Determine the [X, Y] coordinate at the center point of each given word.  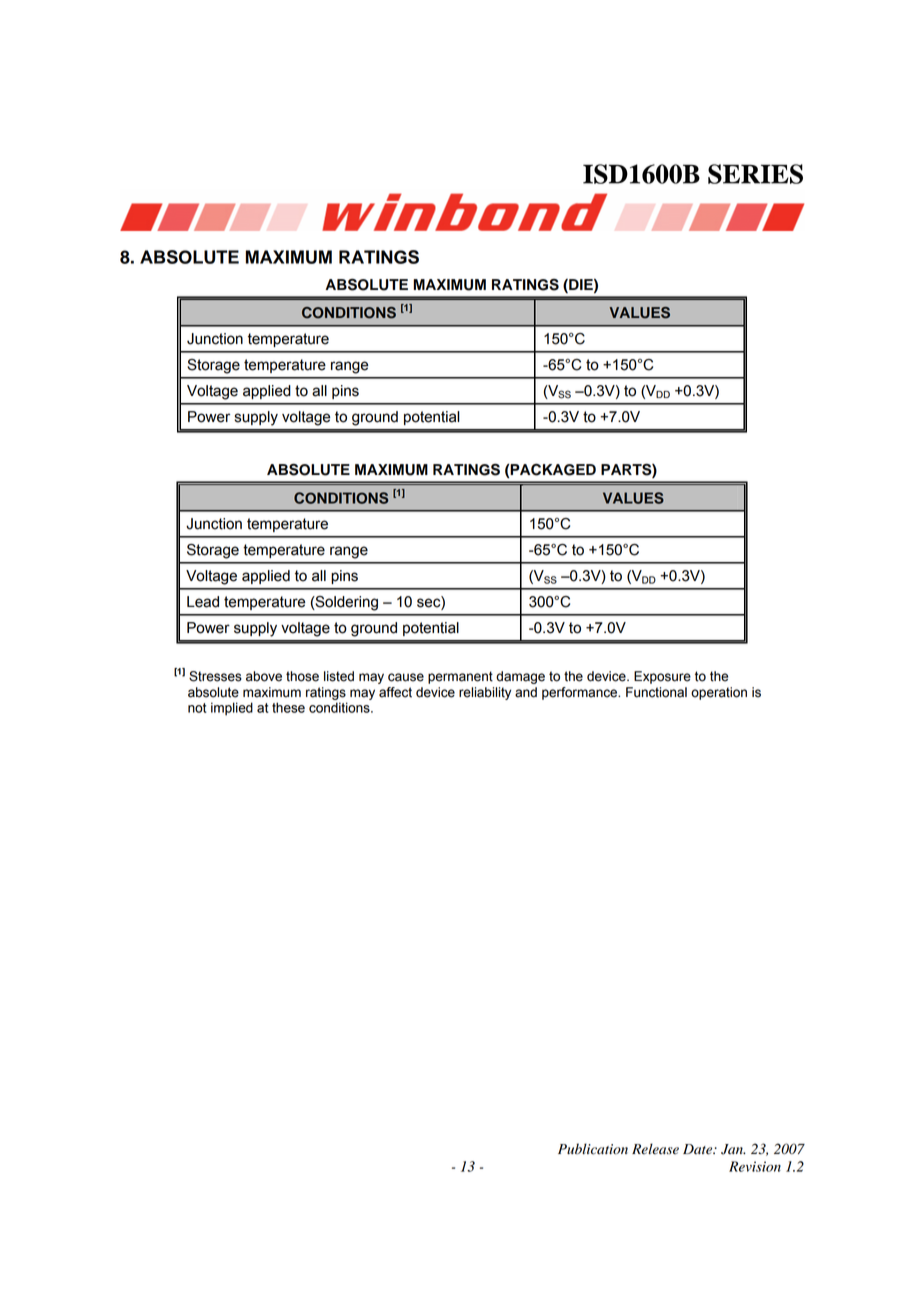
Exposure [662, 677]
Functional [656, 692]
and [526, 692]
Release [655, 1149]
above [264, 676]
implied [232, 709]
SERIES [755, 174]
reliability [485, 693]
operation [719, 693]
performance [581, 693]
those [302, 676]
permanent [460, 677]
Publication [593, 1149]
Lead [203, 602]
